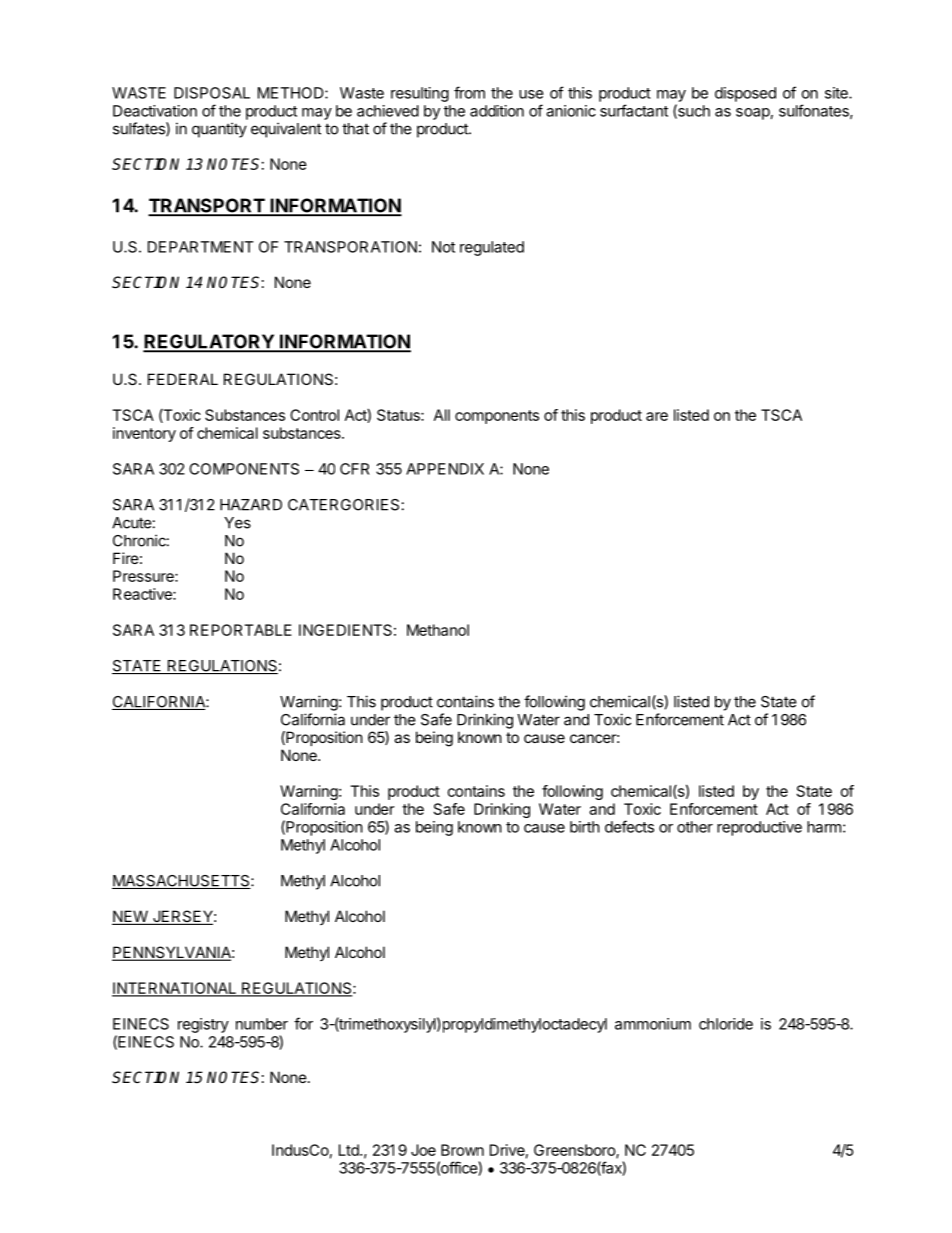  What do you see at coordinates (445, 469) in the screenshot?
I see `APPENDIX` at bounding box center [445, 469].
